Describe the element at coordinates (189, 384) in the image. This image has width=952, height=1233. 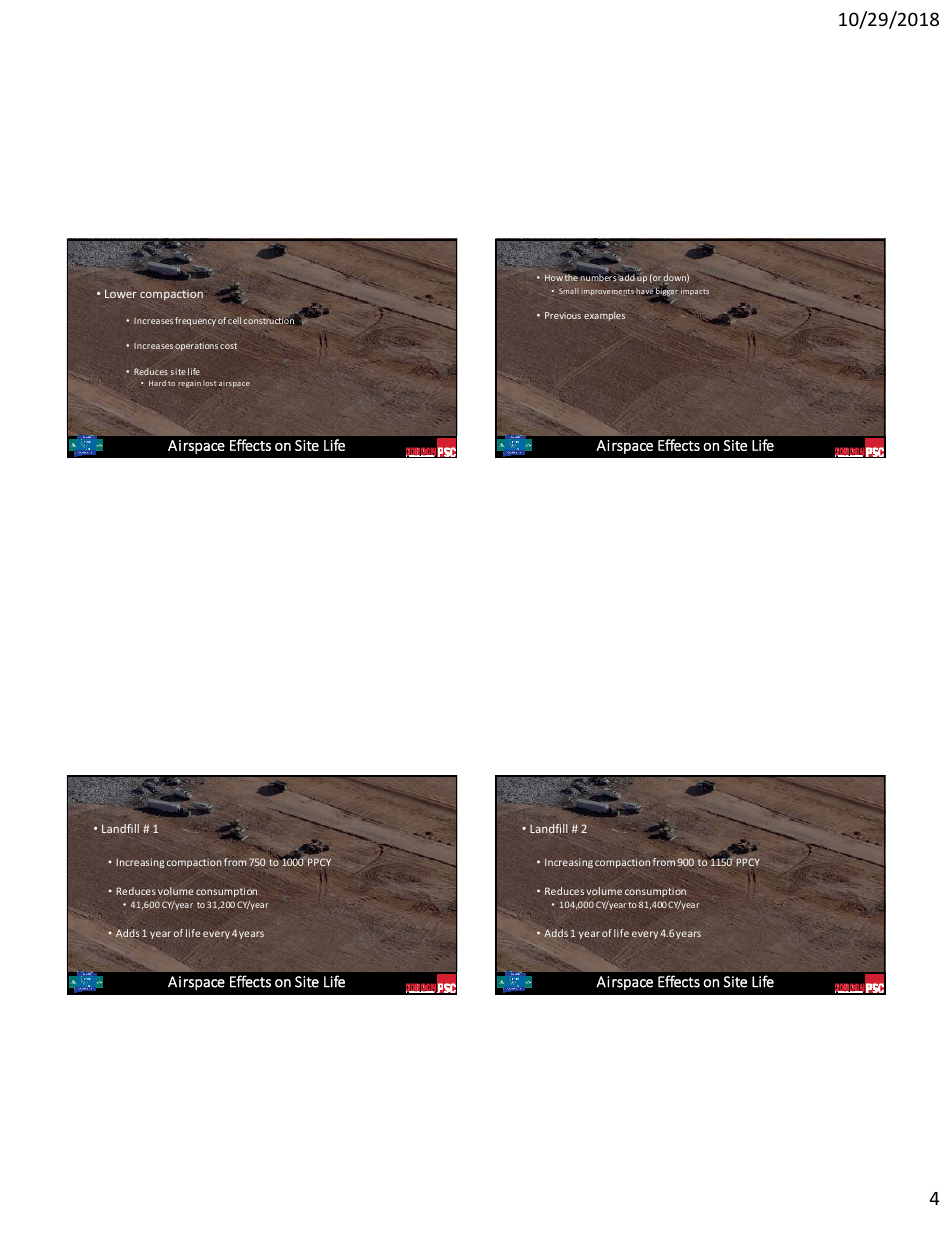
I see `regain` at that location.
